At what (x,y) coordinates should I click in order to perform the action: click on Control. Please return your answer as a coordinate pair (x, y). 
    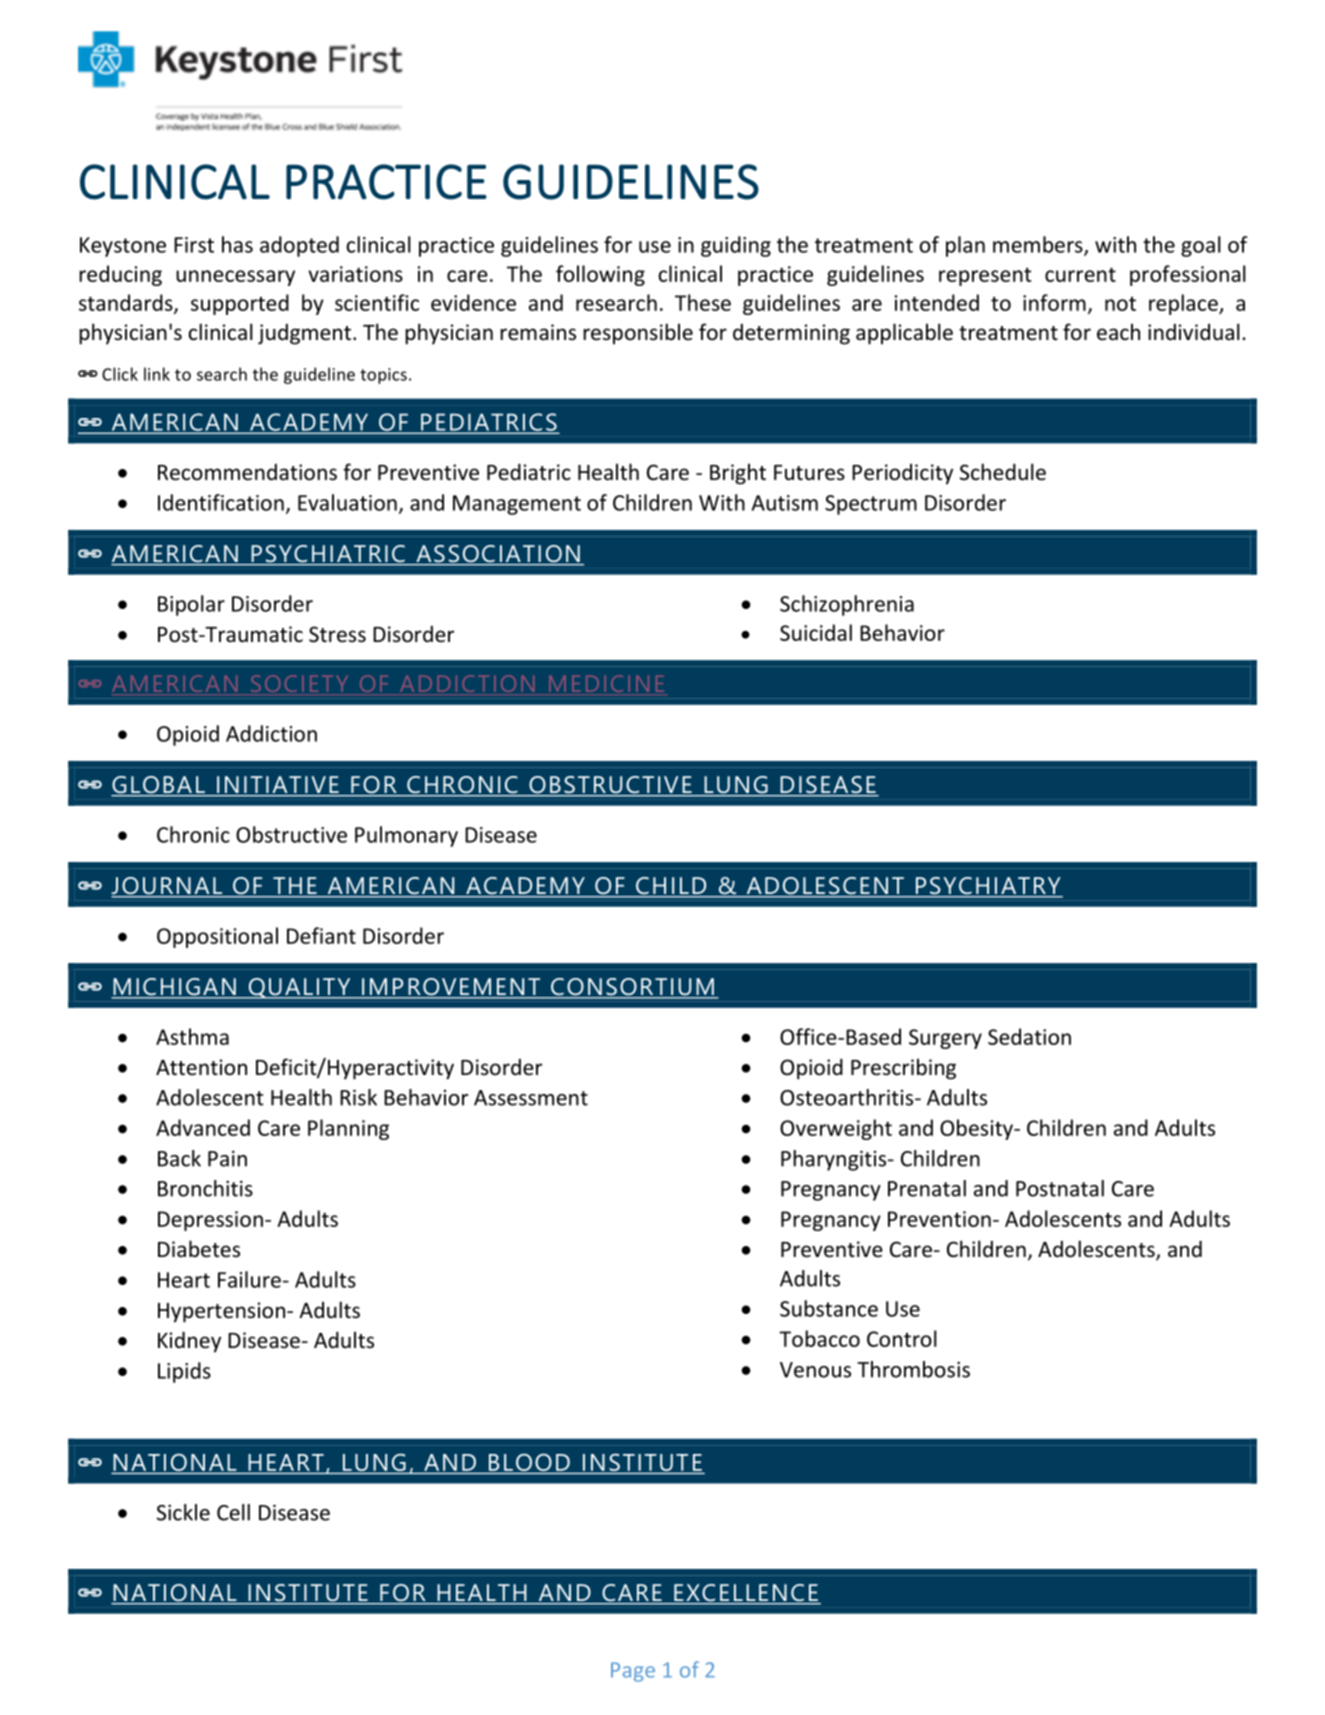
    Looking at the image, I should click on (902, 1338).
